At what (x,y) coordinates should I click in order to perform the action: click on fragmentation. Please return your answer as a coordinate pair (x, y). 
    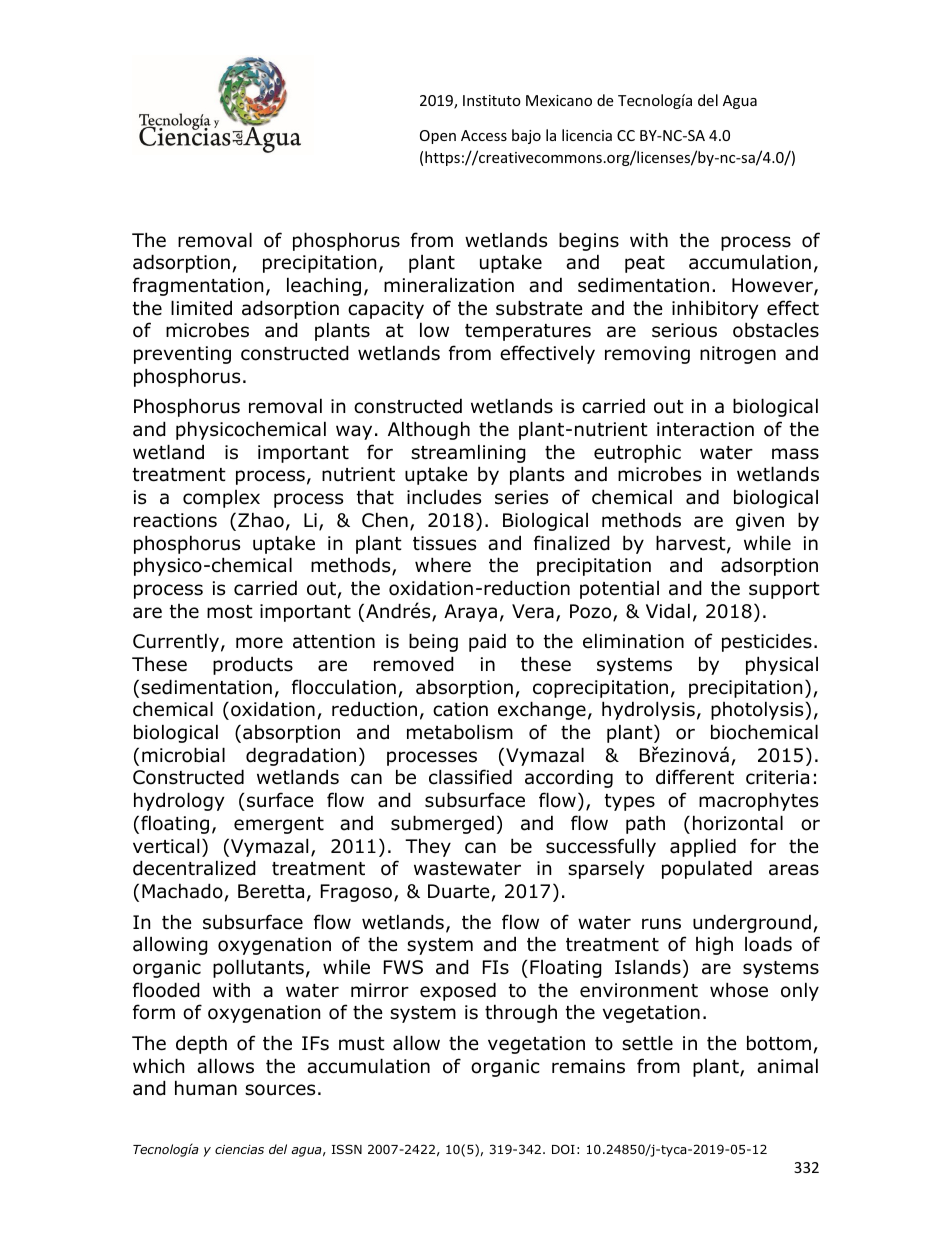
    Looking at the image, I should click on (198, 286).
